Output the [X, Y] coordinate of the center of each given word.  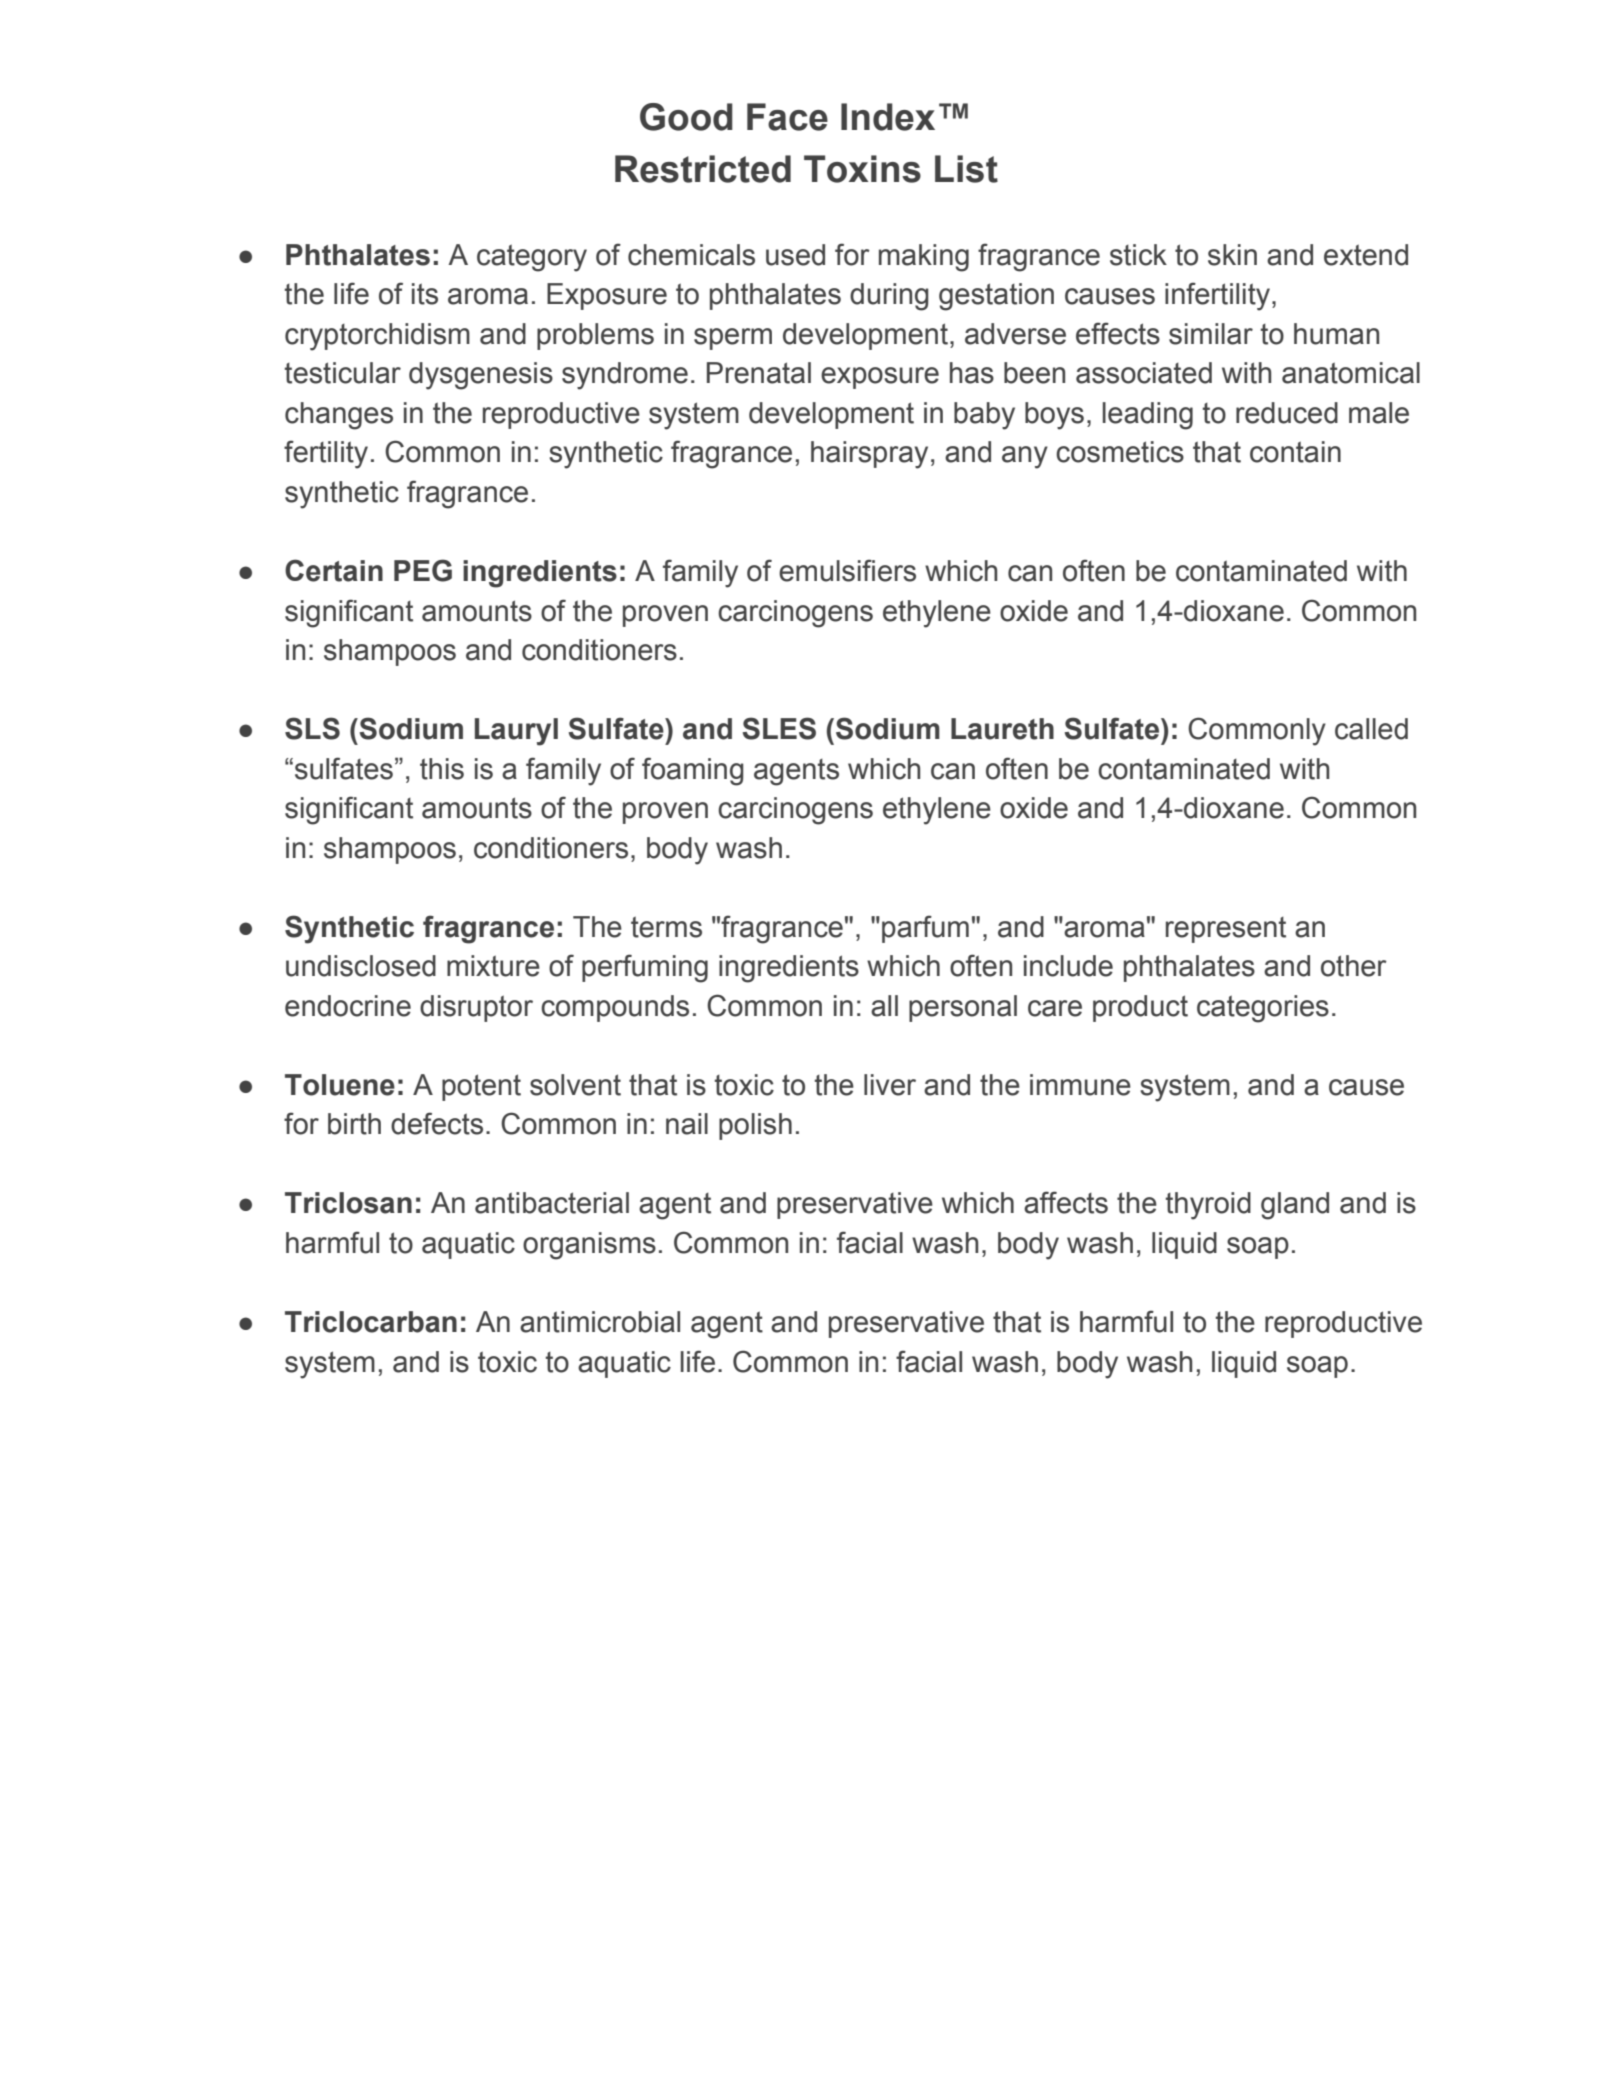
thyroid [1208, 1206]
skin [1232, 255]
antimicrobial [600, 1322]
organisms [589, 1246]
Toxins [862, 169]
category [532, 258]
